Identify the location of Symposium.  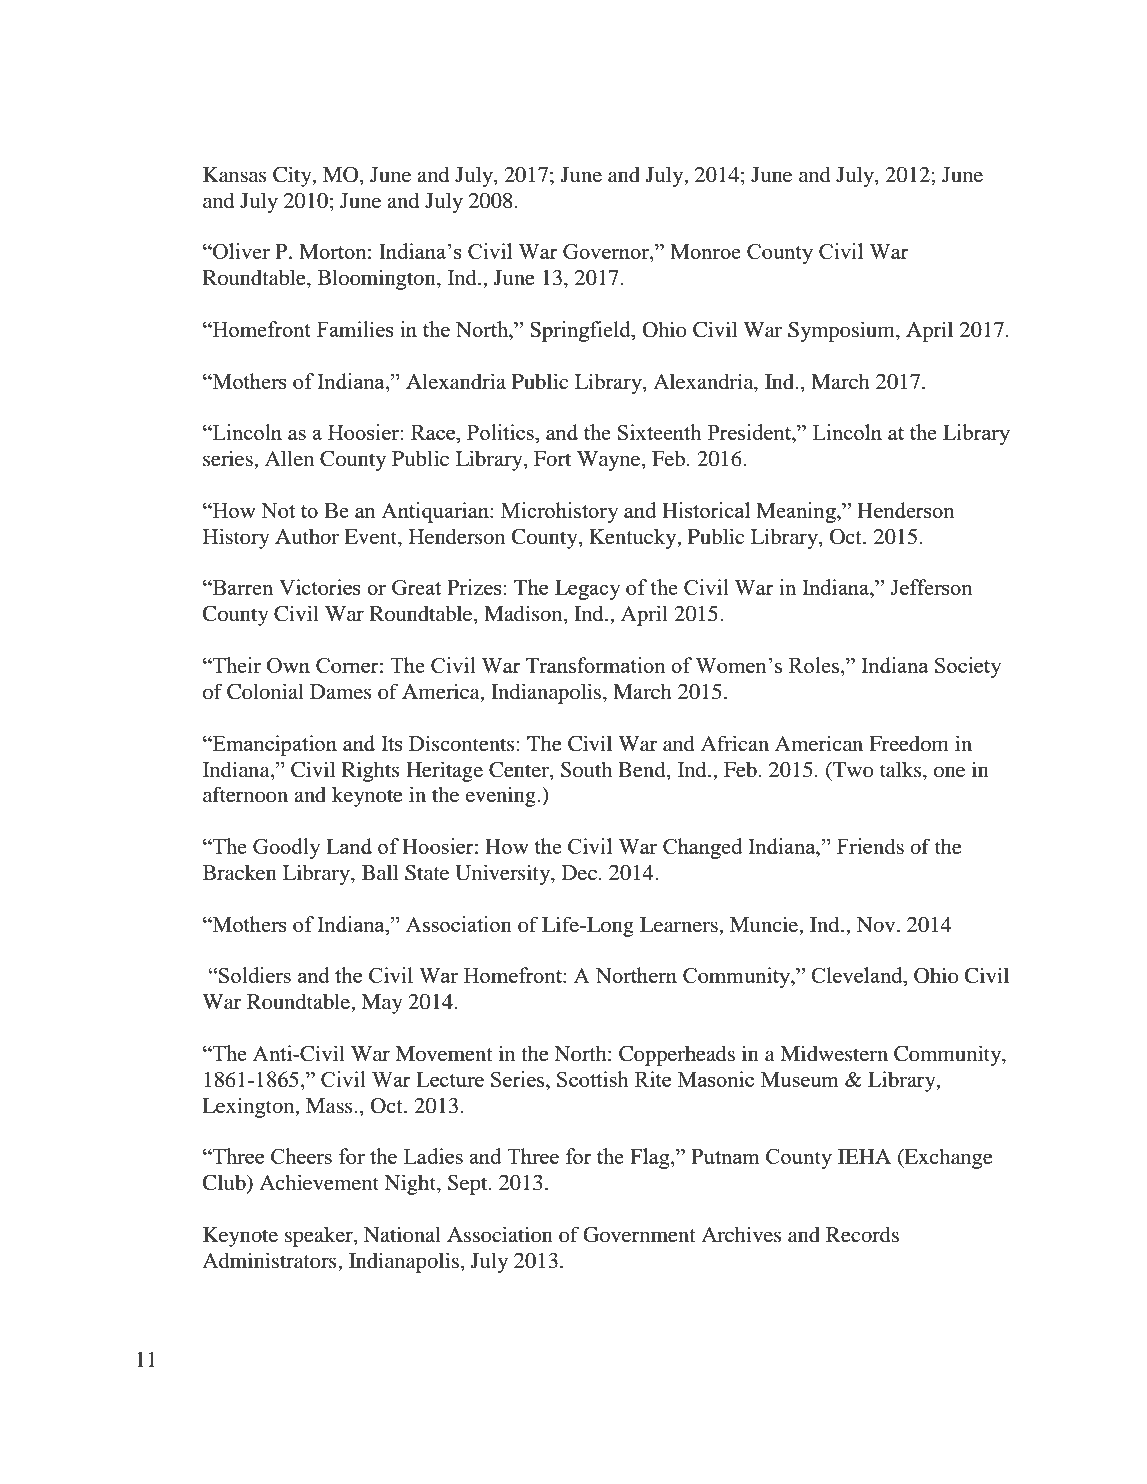
(842, 331).
